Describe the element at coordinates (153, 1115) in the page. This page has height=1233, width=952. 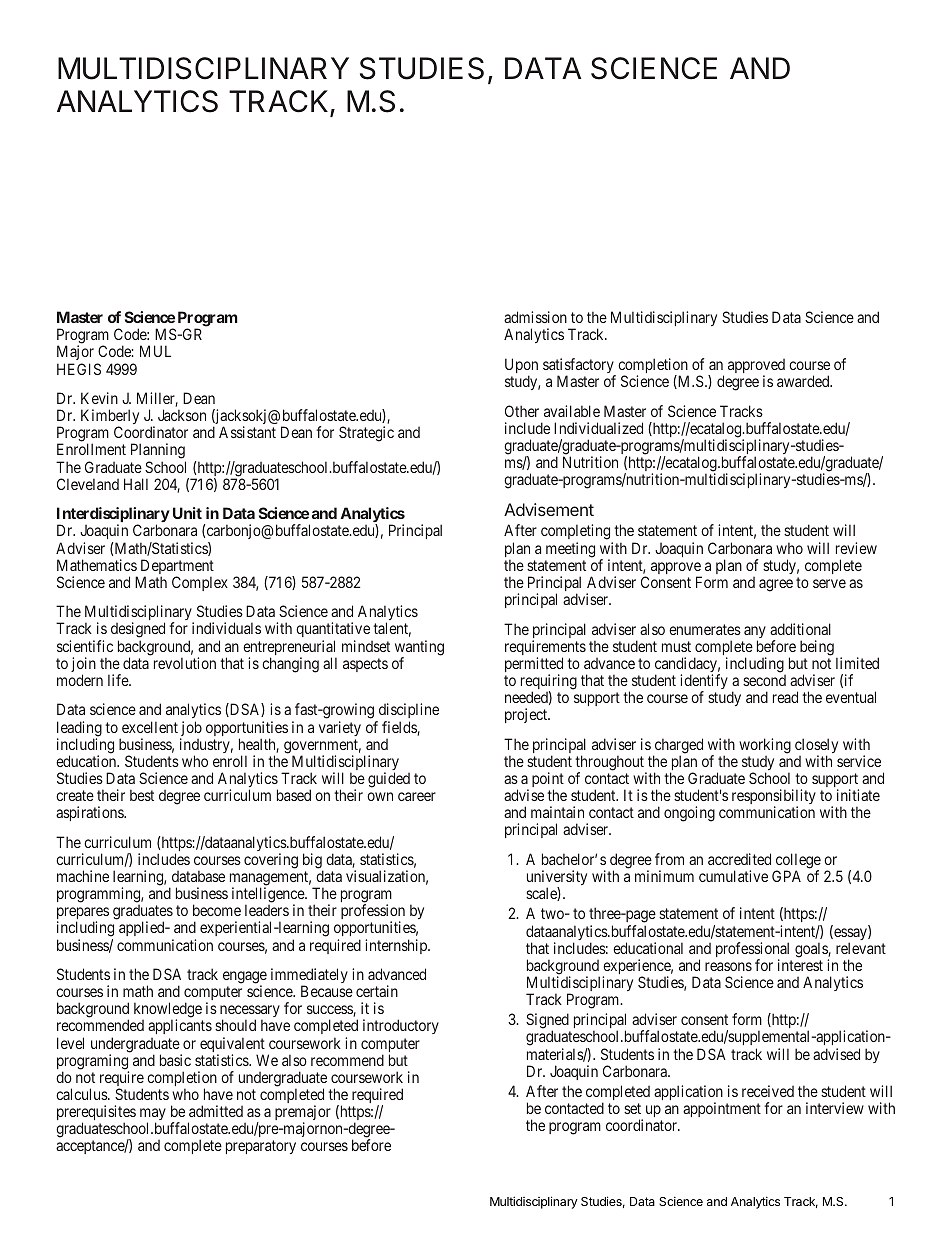
I see `may` at that location.
